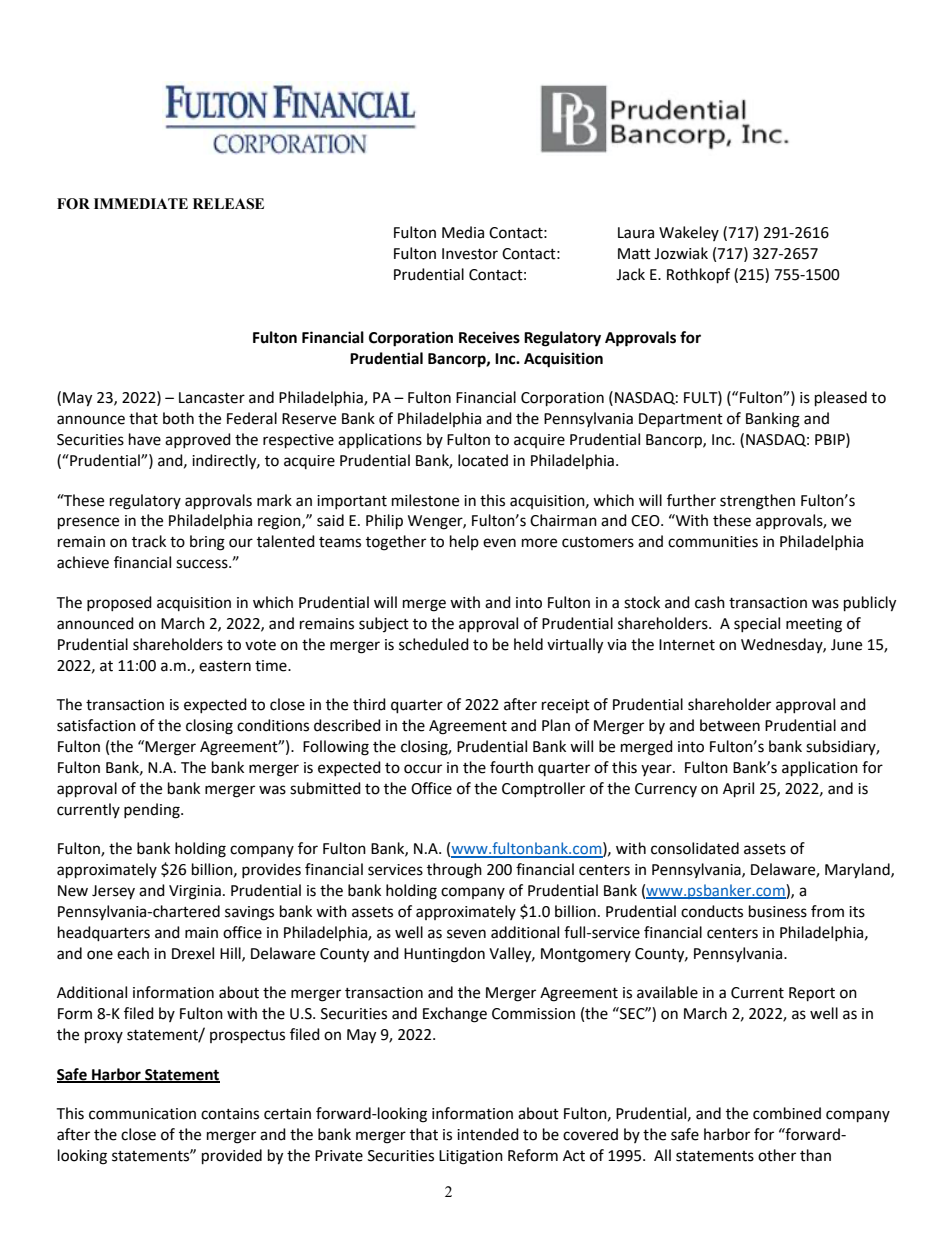 This screenshot has width=952, height=1233. I want to click on eastern, so click(225, 666).
